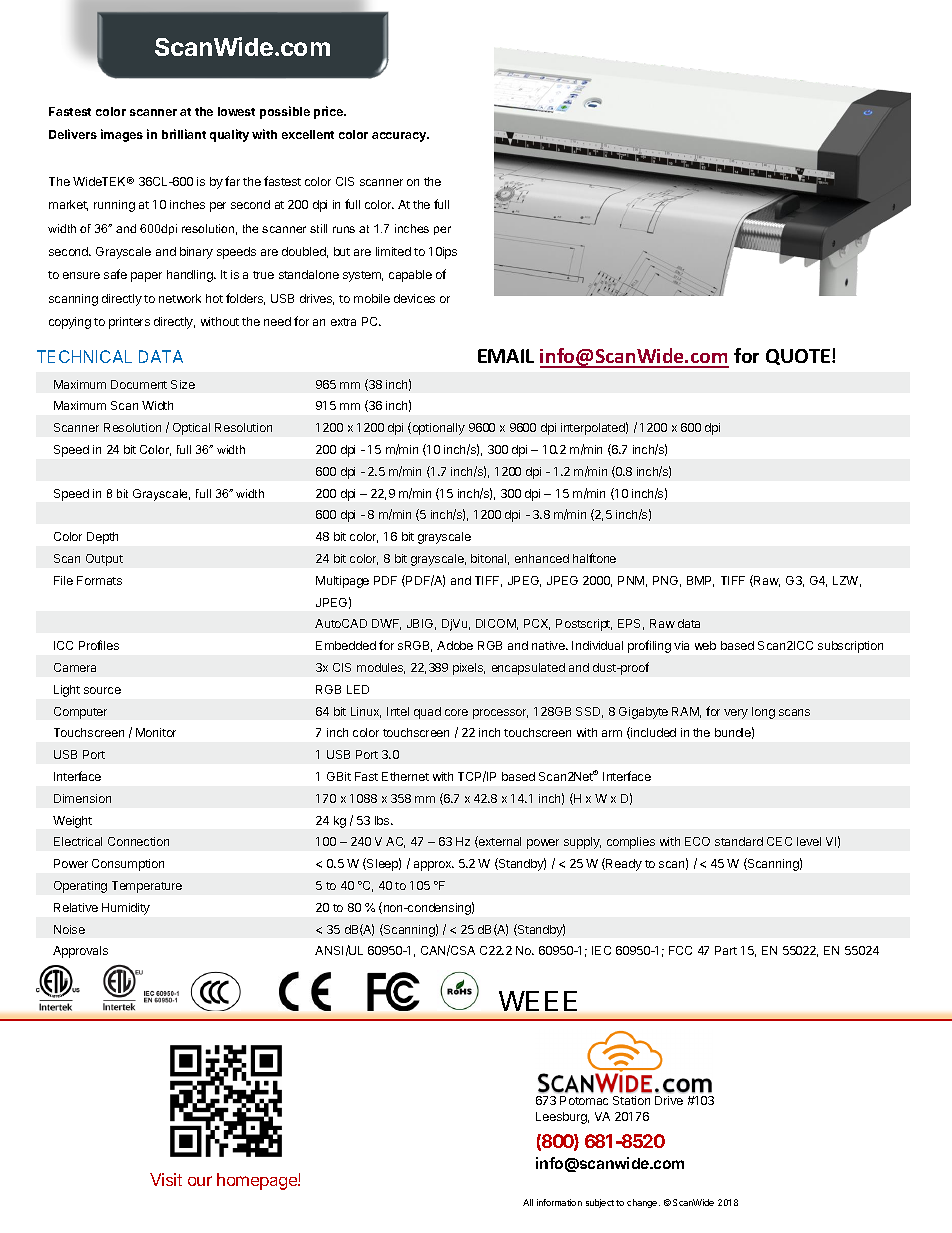  What do you see at coordinates (184, 134) in the page?
I see `brilliant` at bounding box center [184, 134].
